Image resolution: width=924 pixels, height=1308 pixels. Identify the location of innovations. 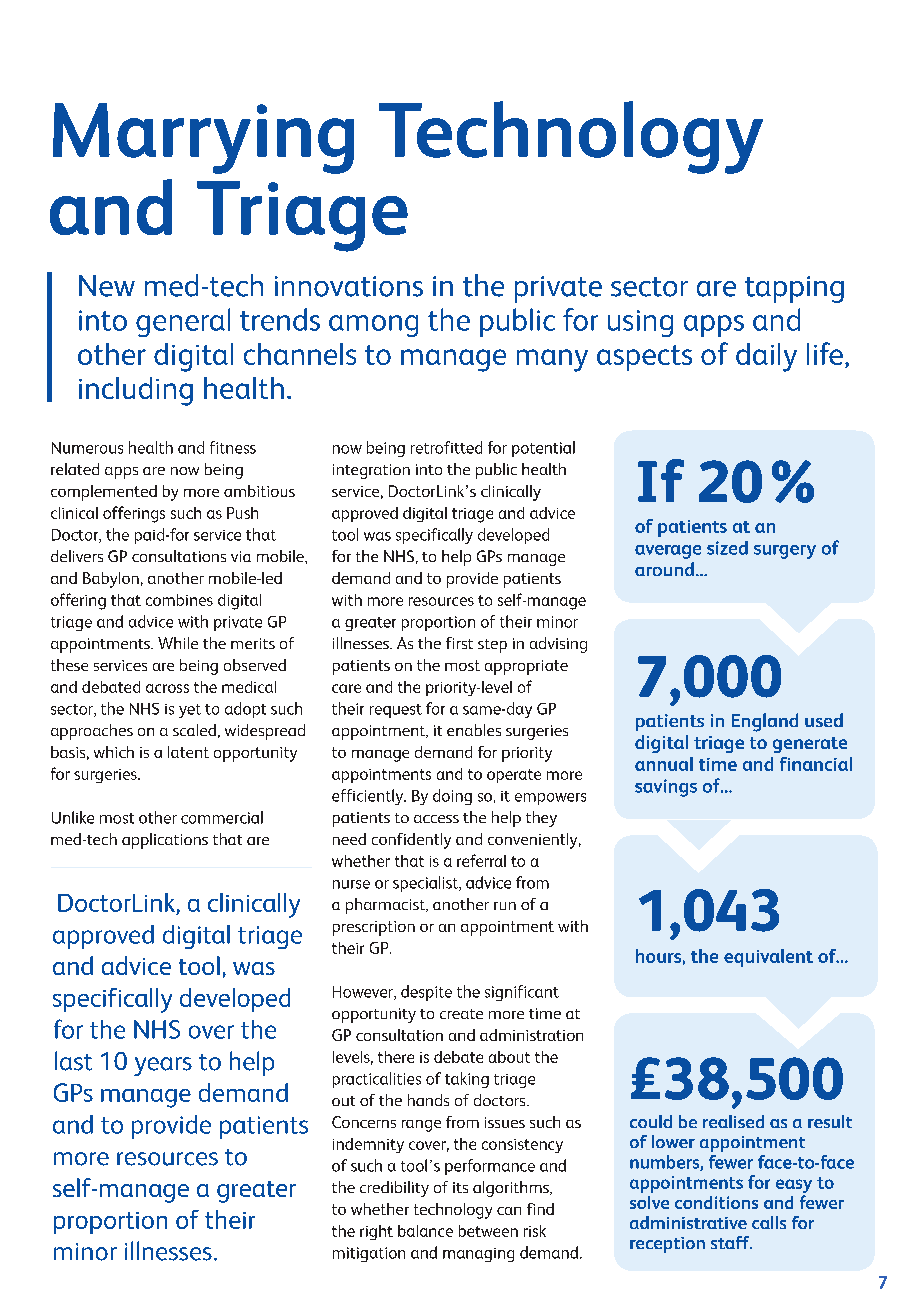
(349, 286).
